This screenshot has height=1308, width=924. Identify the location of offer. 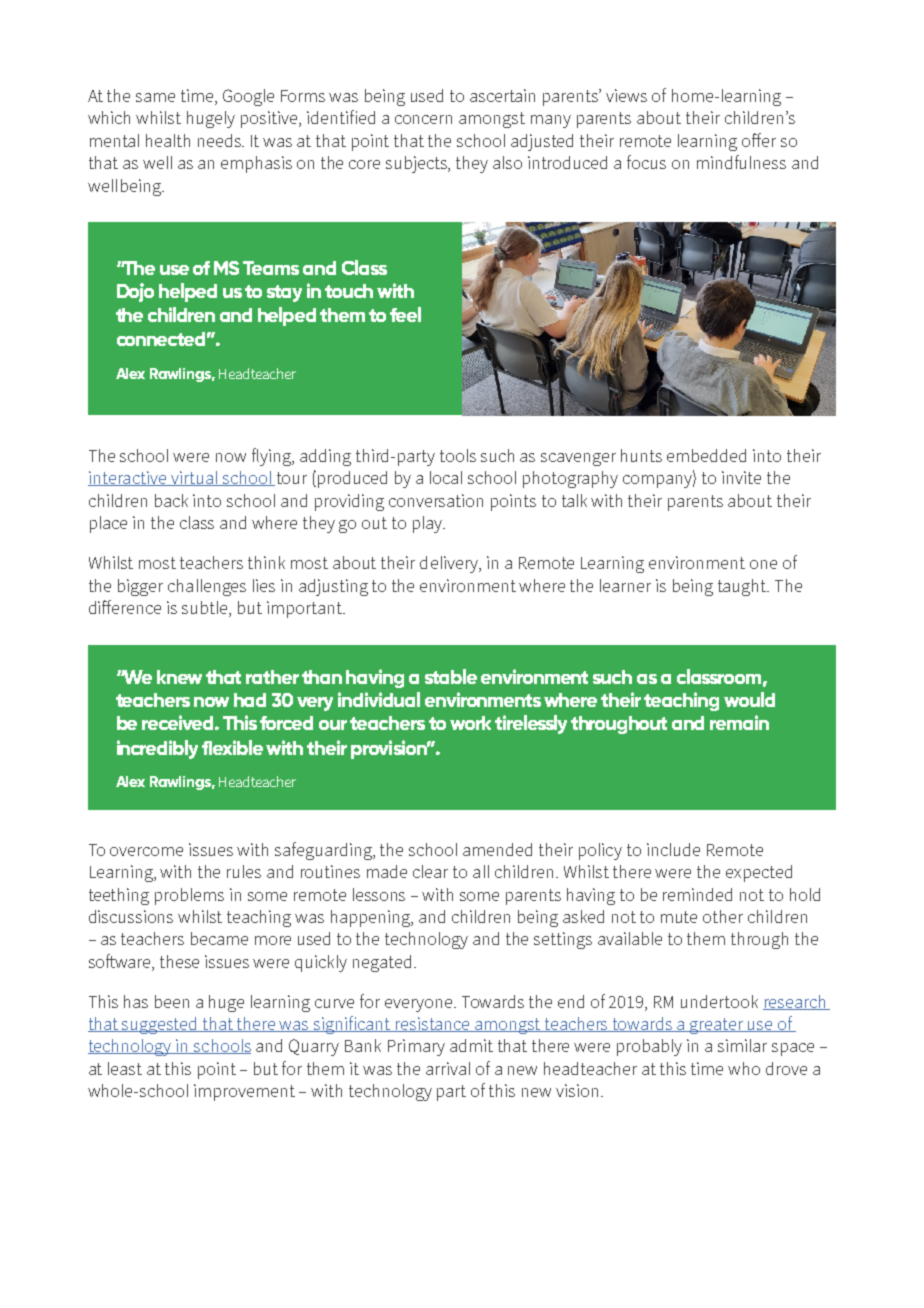
(759, 140).
